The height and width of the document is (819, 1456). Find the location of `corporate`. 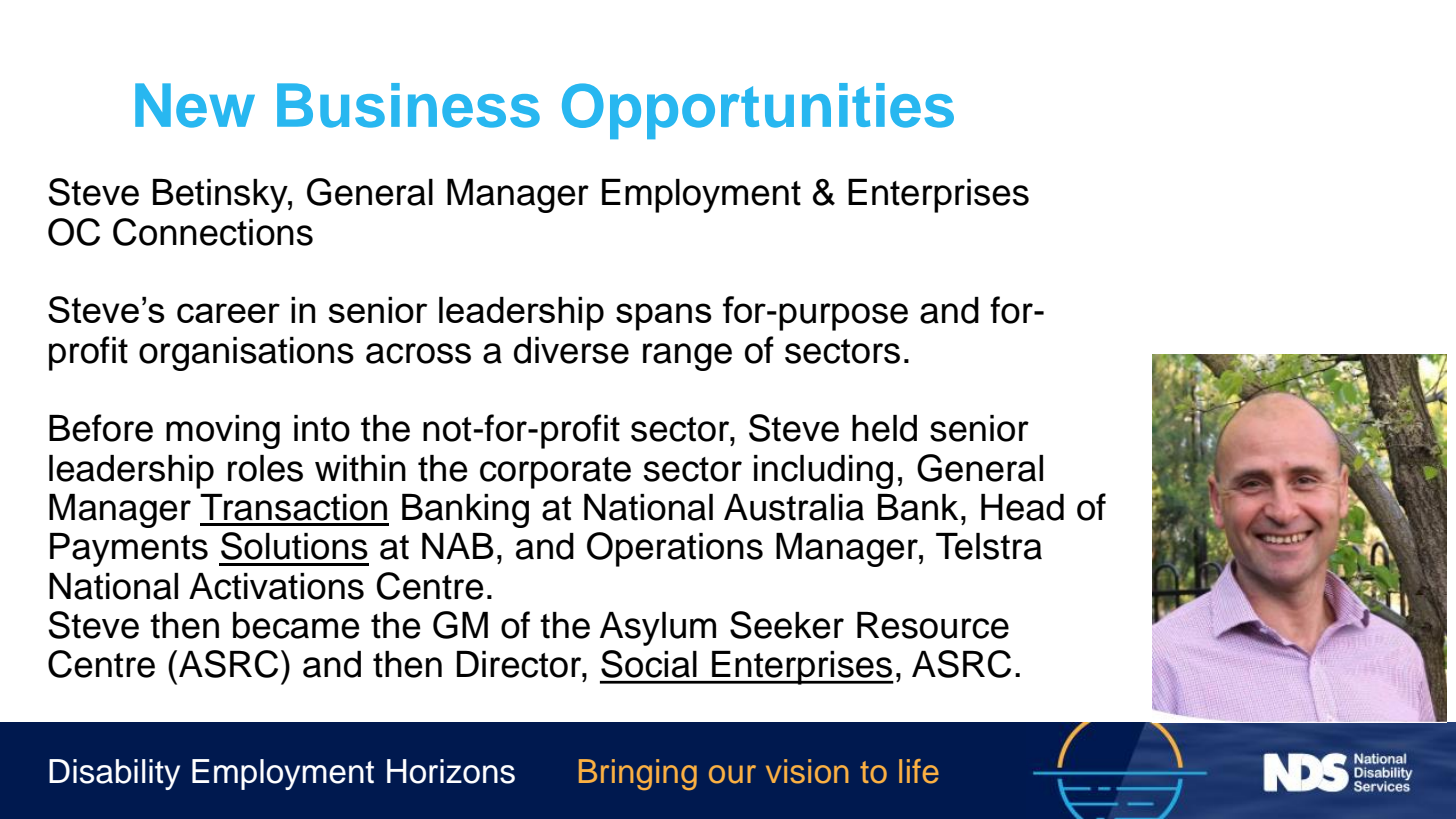

corporate is located at coordinates (555, 473).
